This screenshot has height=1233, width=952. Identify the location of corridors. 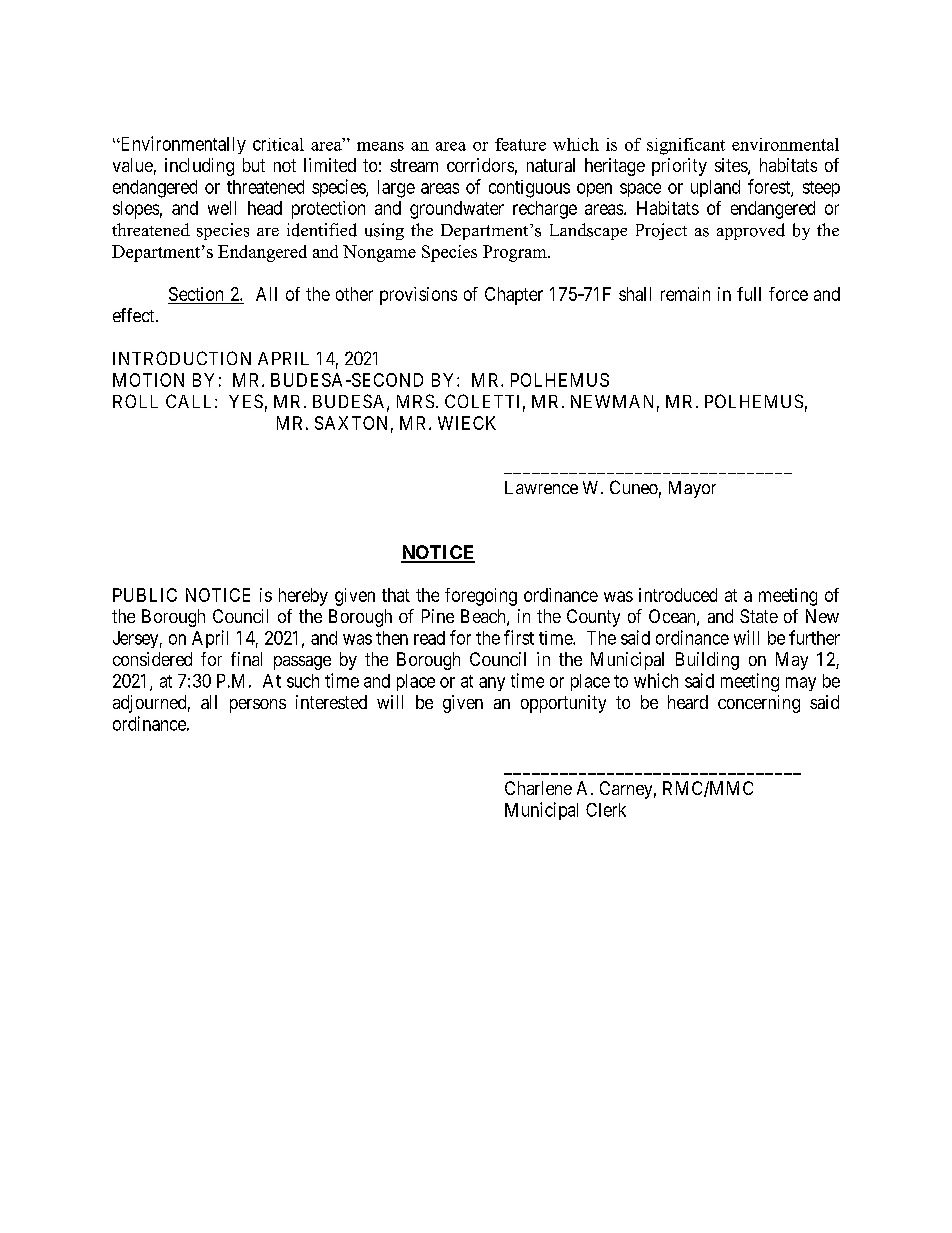
(480, 165).
